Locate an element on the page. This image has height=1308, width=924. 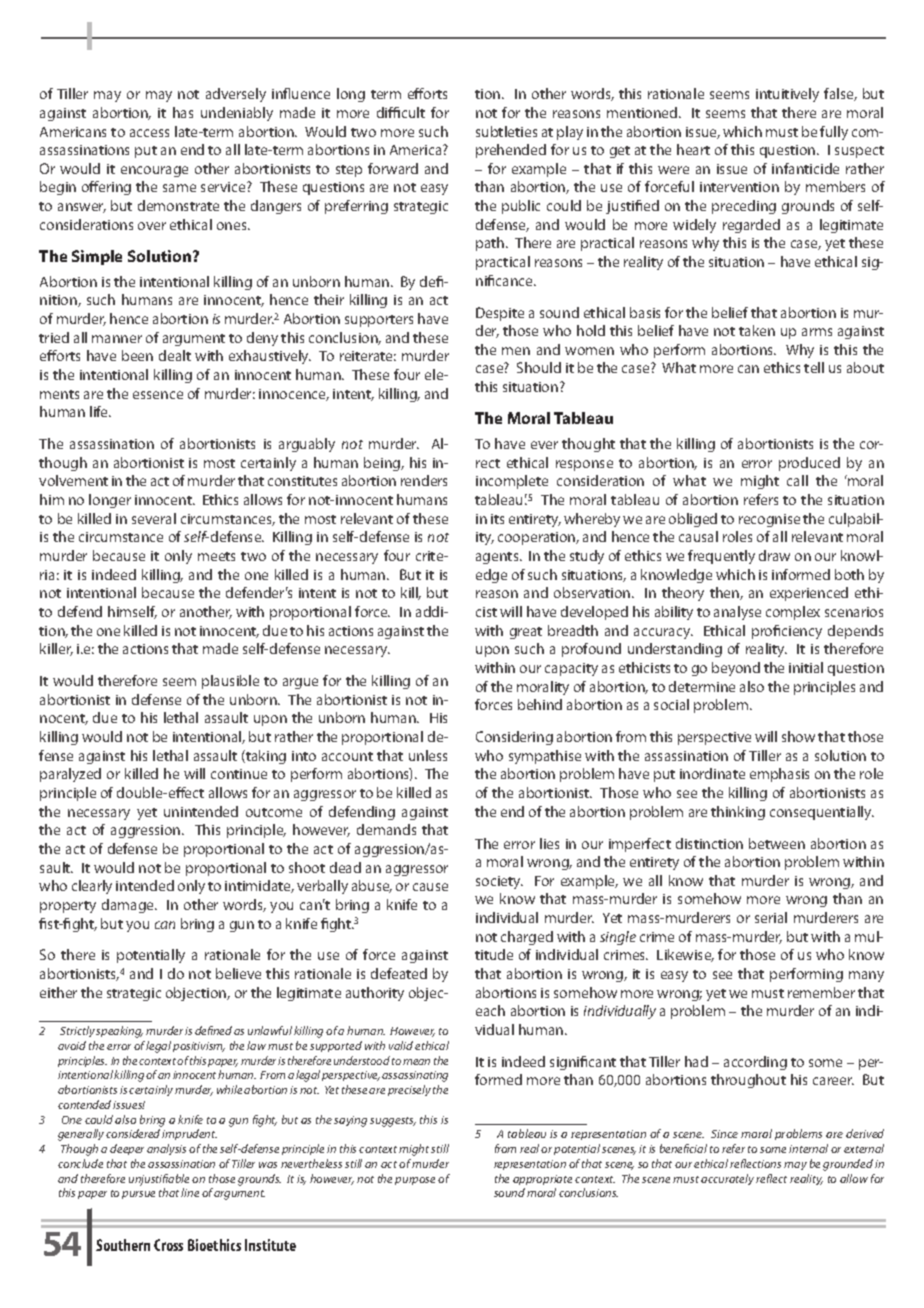
plausible is located at coordinates (230, 682).
